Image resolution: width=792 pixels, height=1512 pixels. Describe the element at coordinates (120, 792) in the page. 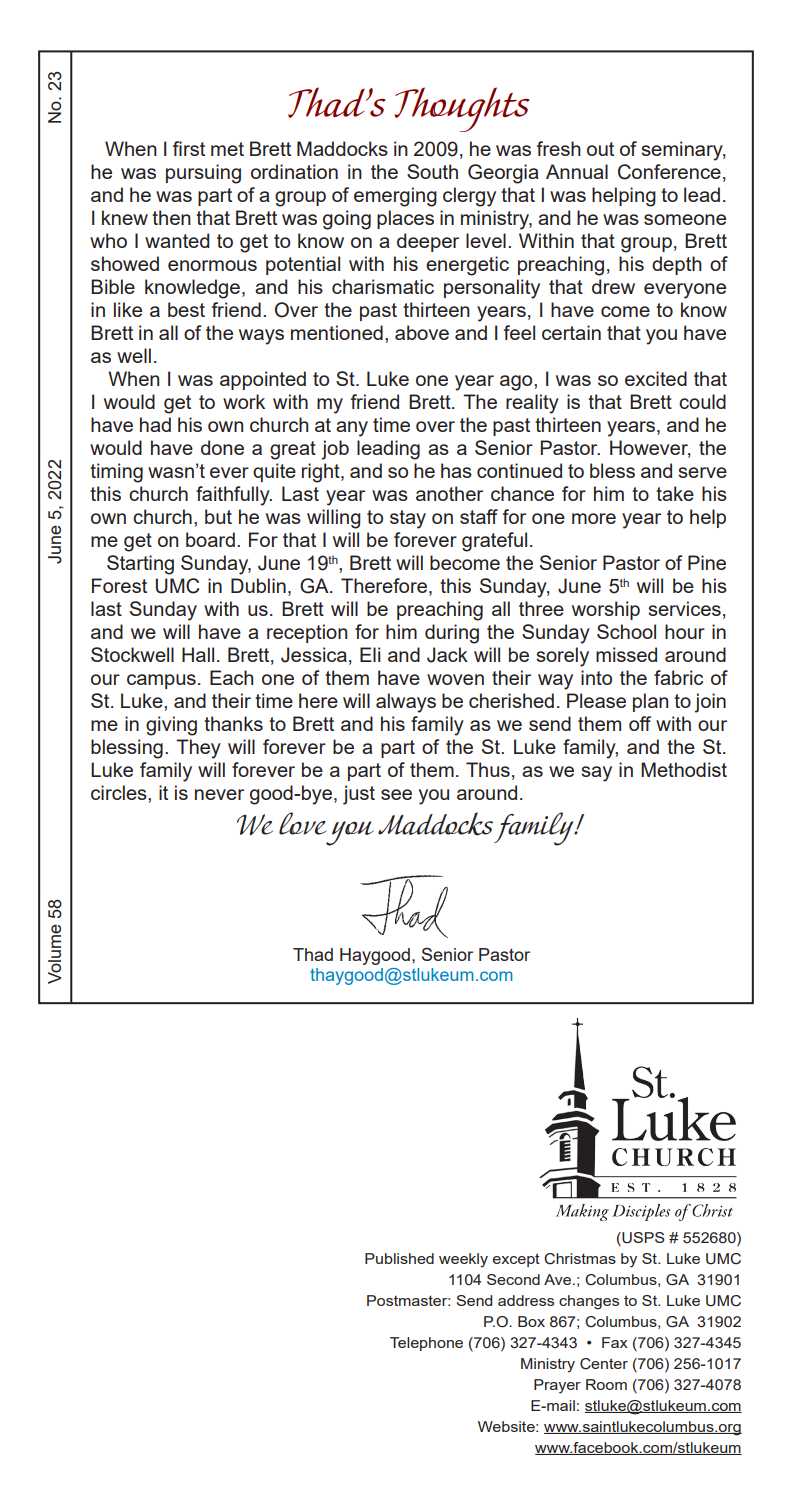

I see `circles` at that location.
